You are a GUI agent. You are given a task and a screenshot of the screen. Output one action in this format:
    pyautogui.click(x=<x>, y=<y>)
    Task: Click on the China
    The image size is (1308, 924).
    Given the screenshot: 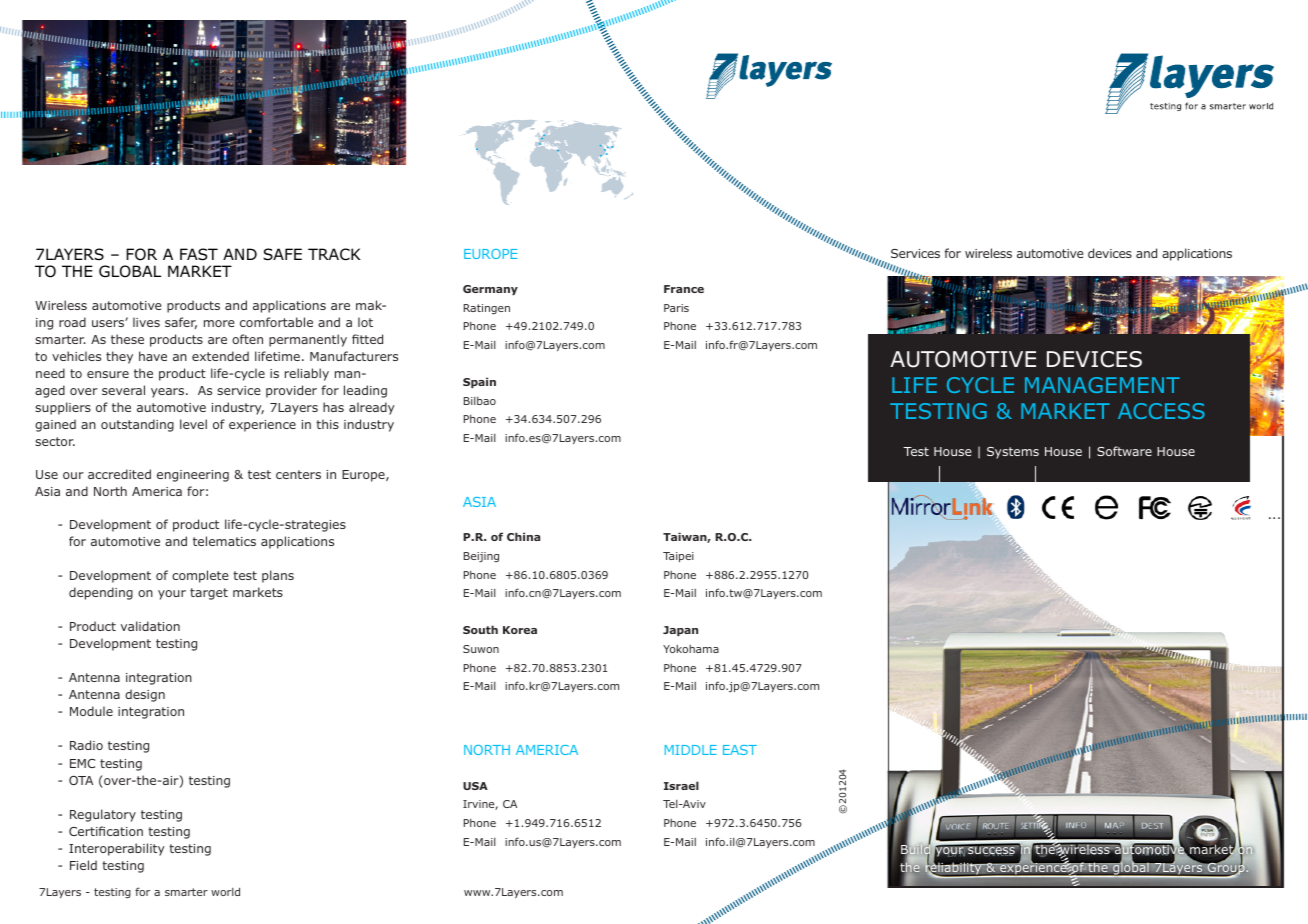 What is the action you would take?
    pyautogui.click(x=523, y=536)
